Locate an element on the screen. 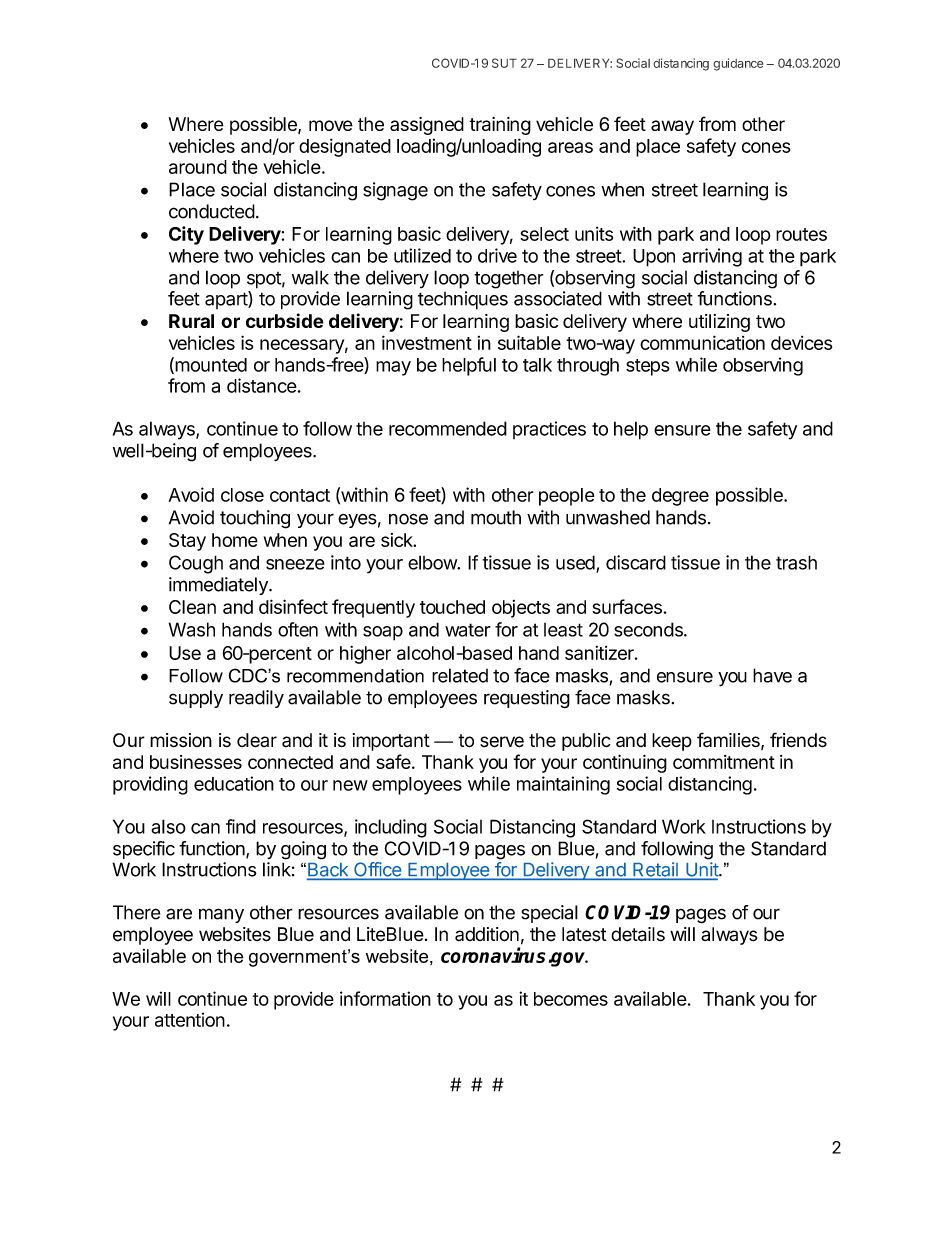 This screenshot has height=1233, width=952. degree is located at coordinates (680, 497).
